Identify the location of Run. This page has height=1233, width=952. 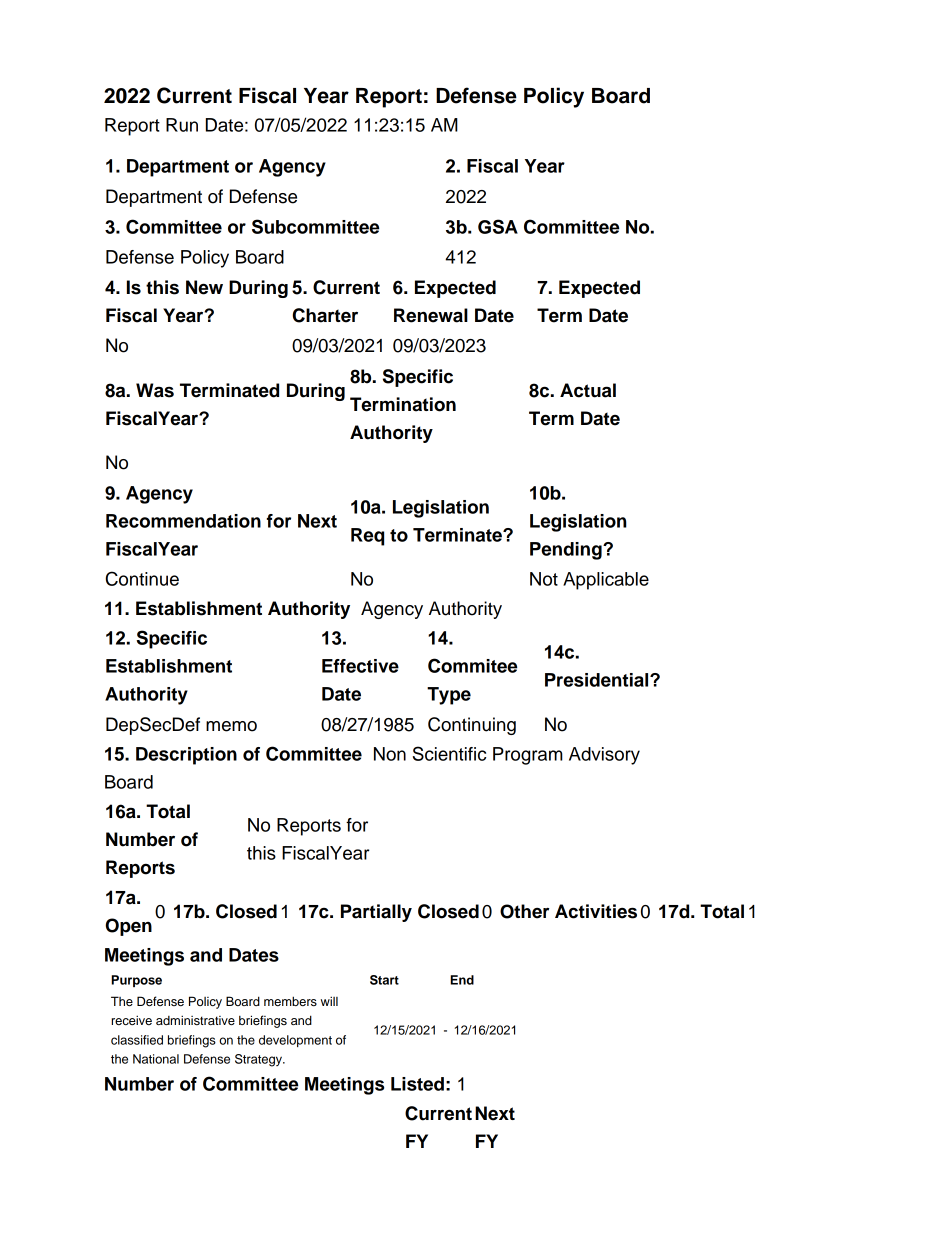
(182, 125).
